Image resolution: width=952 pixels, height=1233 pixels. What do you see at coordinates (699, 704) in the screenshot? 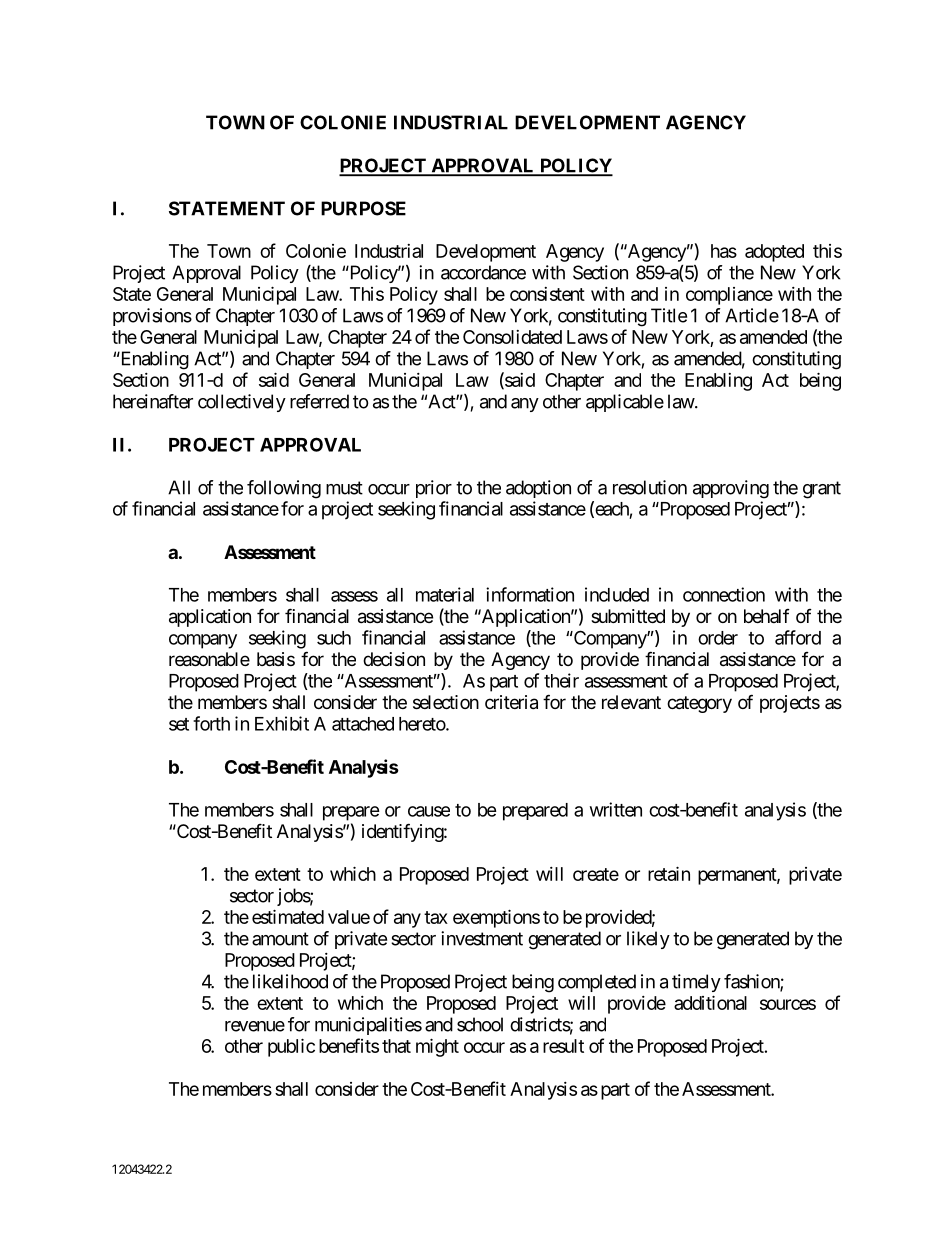
I see `category` at bounding box center [699, 704].
